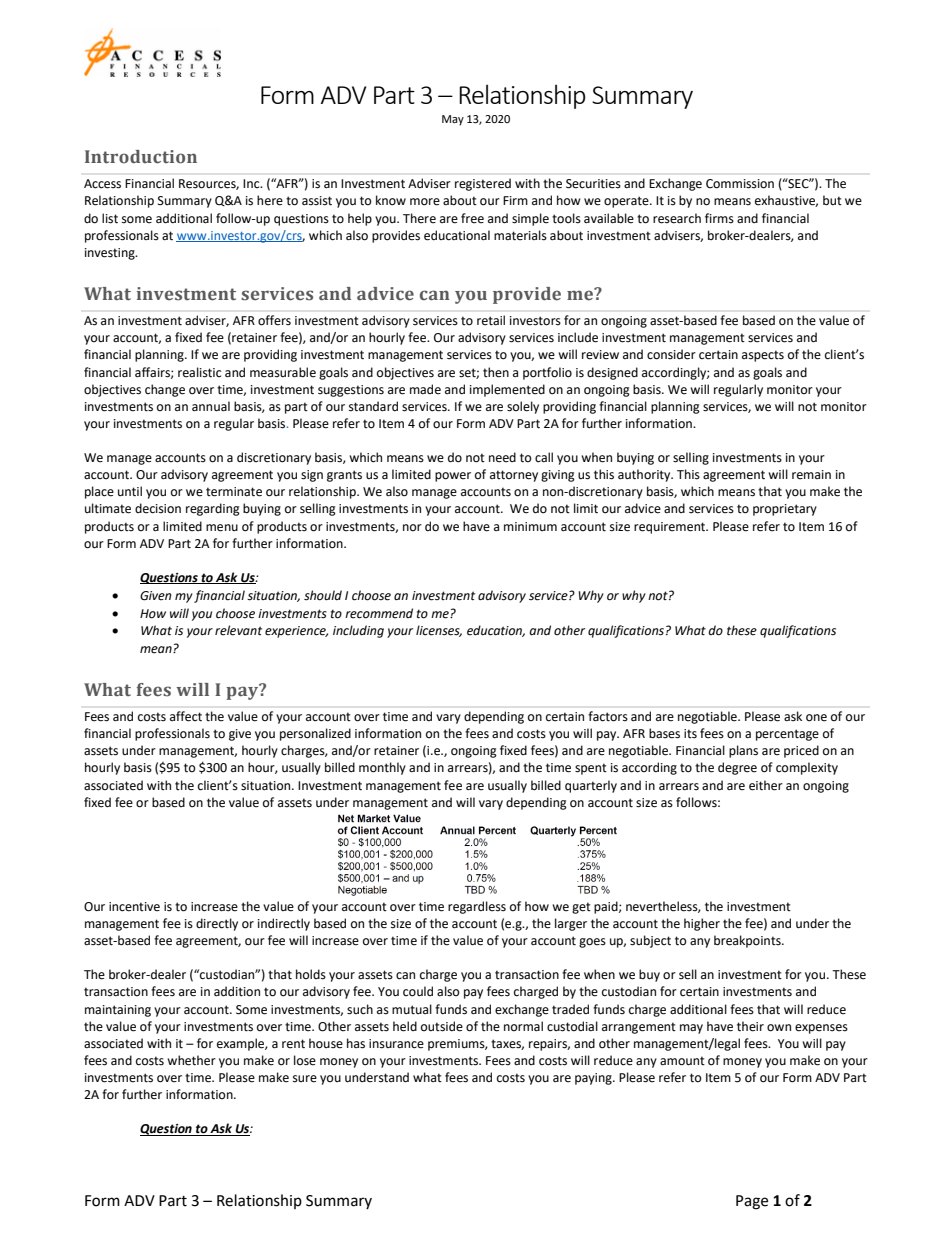 The height and width of the page is (1233, 952). What do you see at coordinates (787, 735) in the page?
I see `percentage` at bounding box center [787, 735].
